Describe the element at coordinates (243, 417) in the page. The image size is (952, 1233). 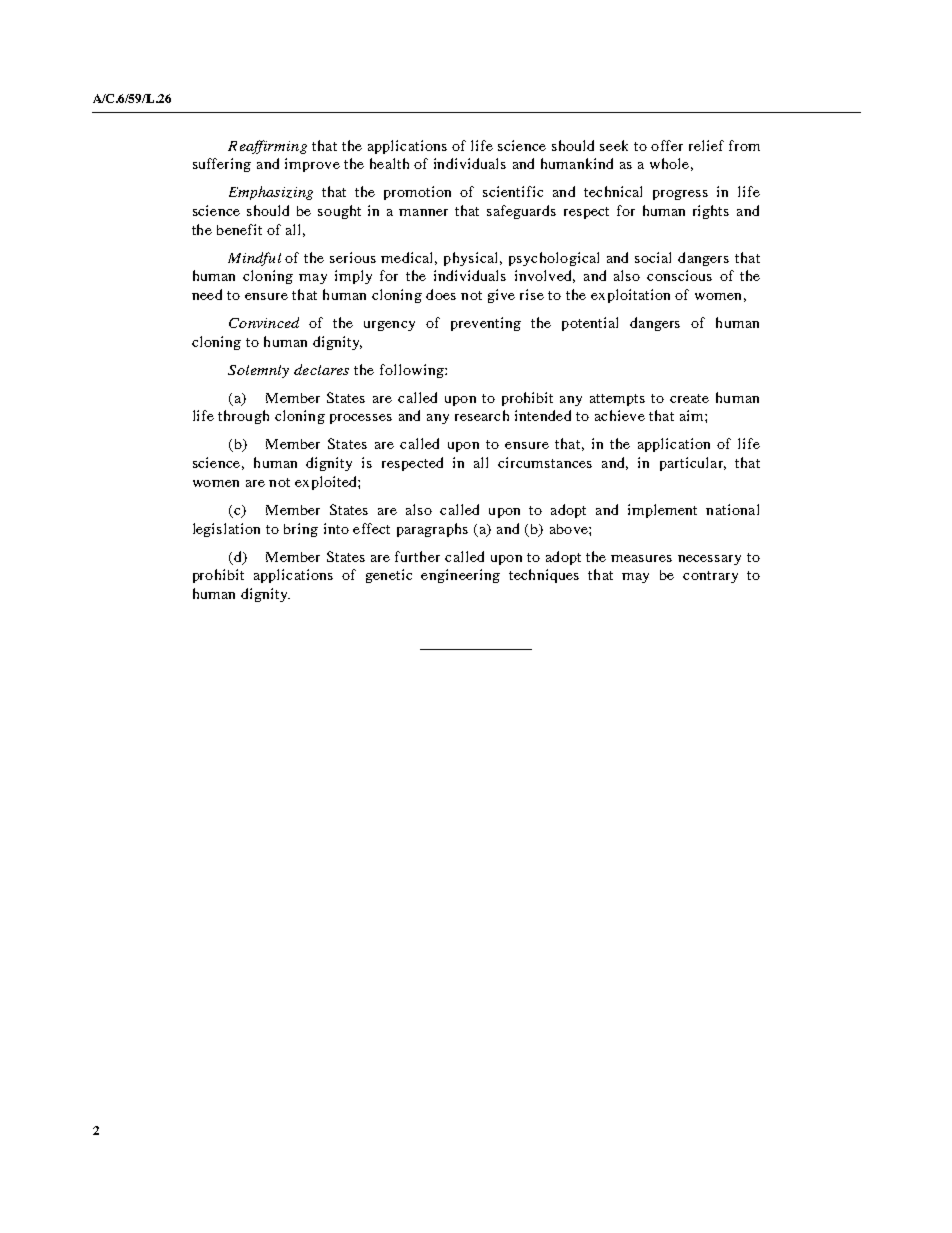
I see `through` at that location.
